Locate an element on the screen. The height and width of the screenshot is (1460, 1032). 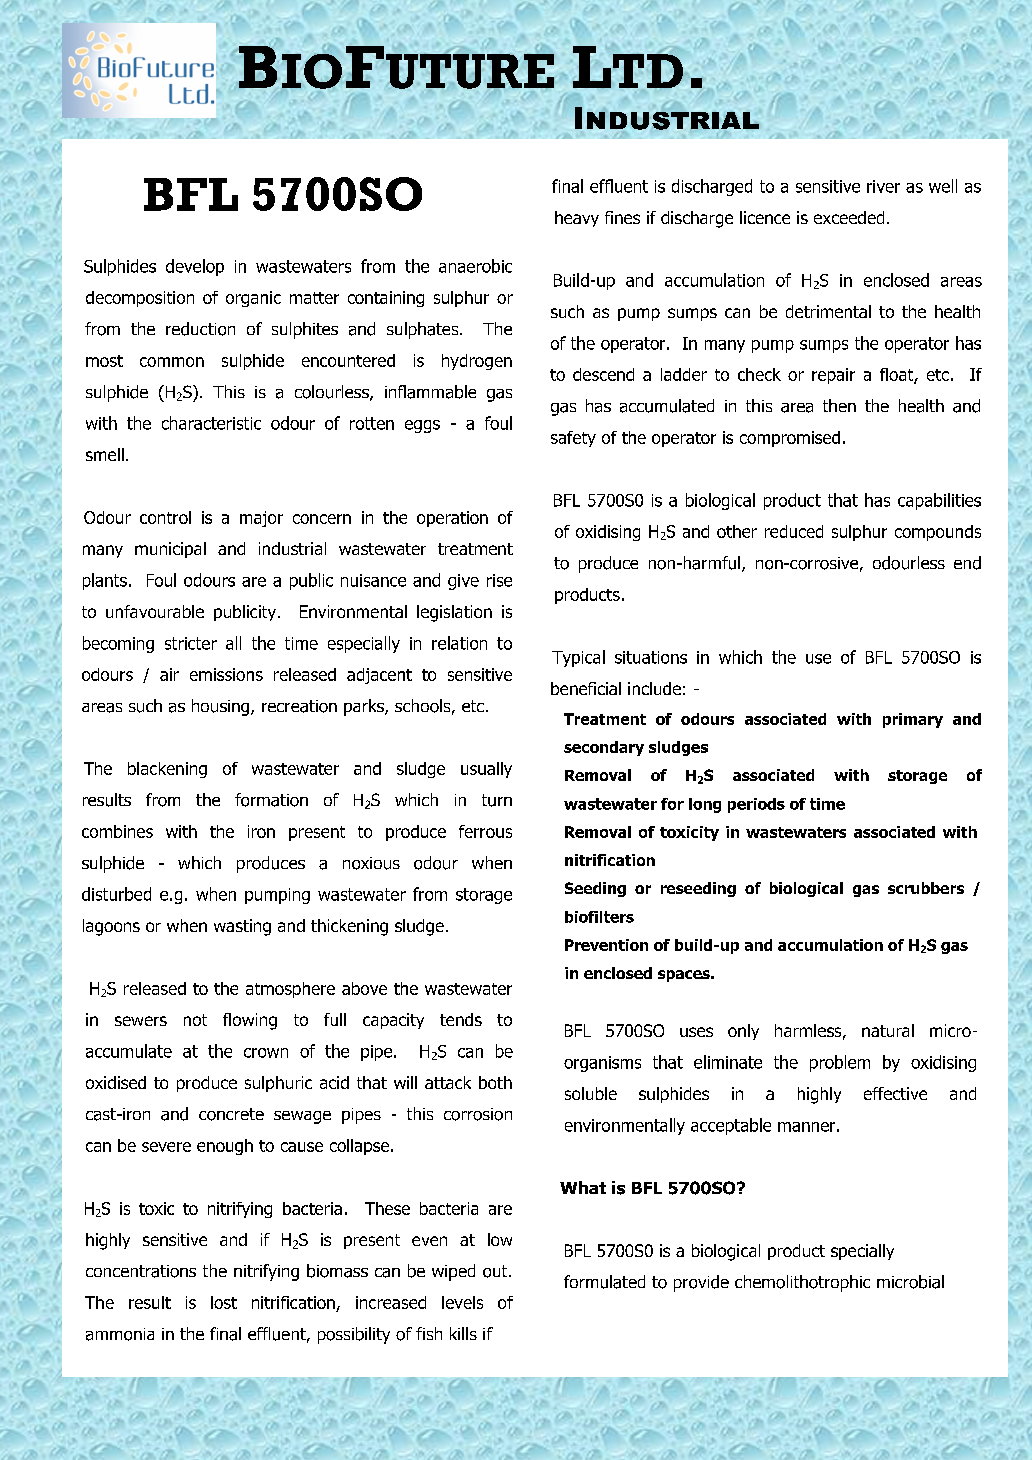
biofilters is located at coordinates (599, 917).
